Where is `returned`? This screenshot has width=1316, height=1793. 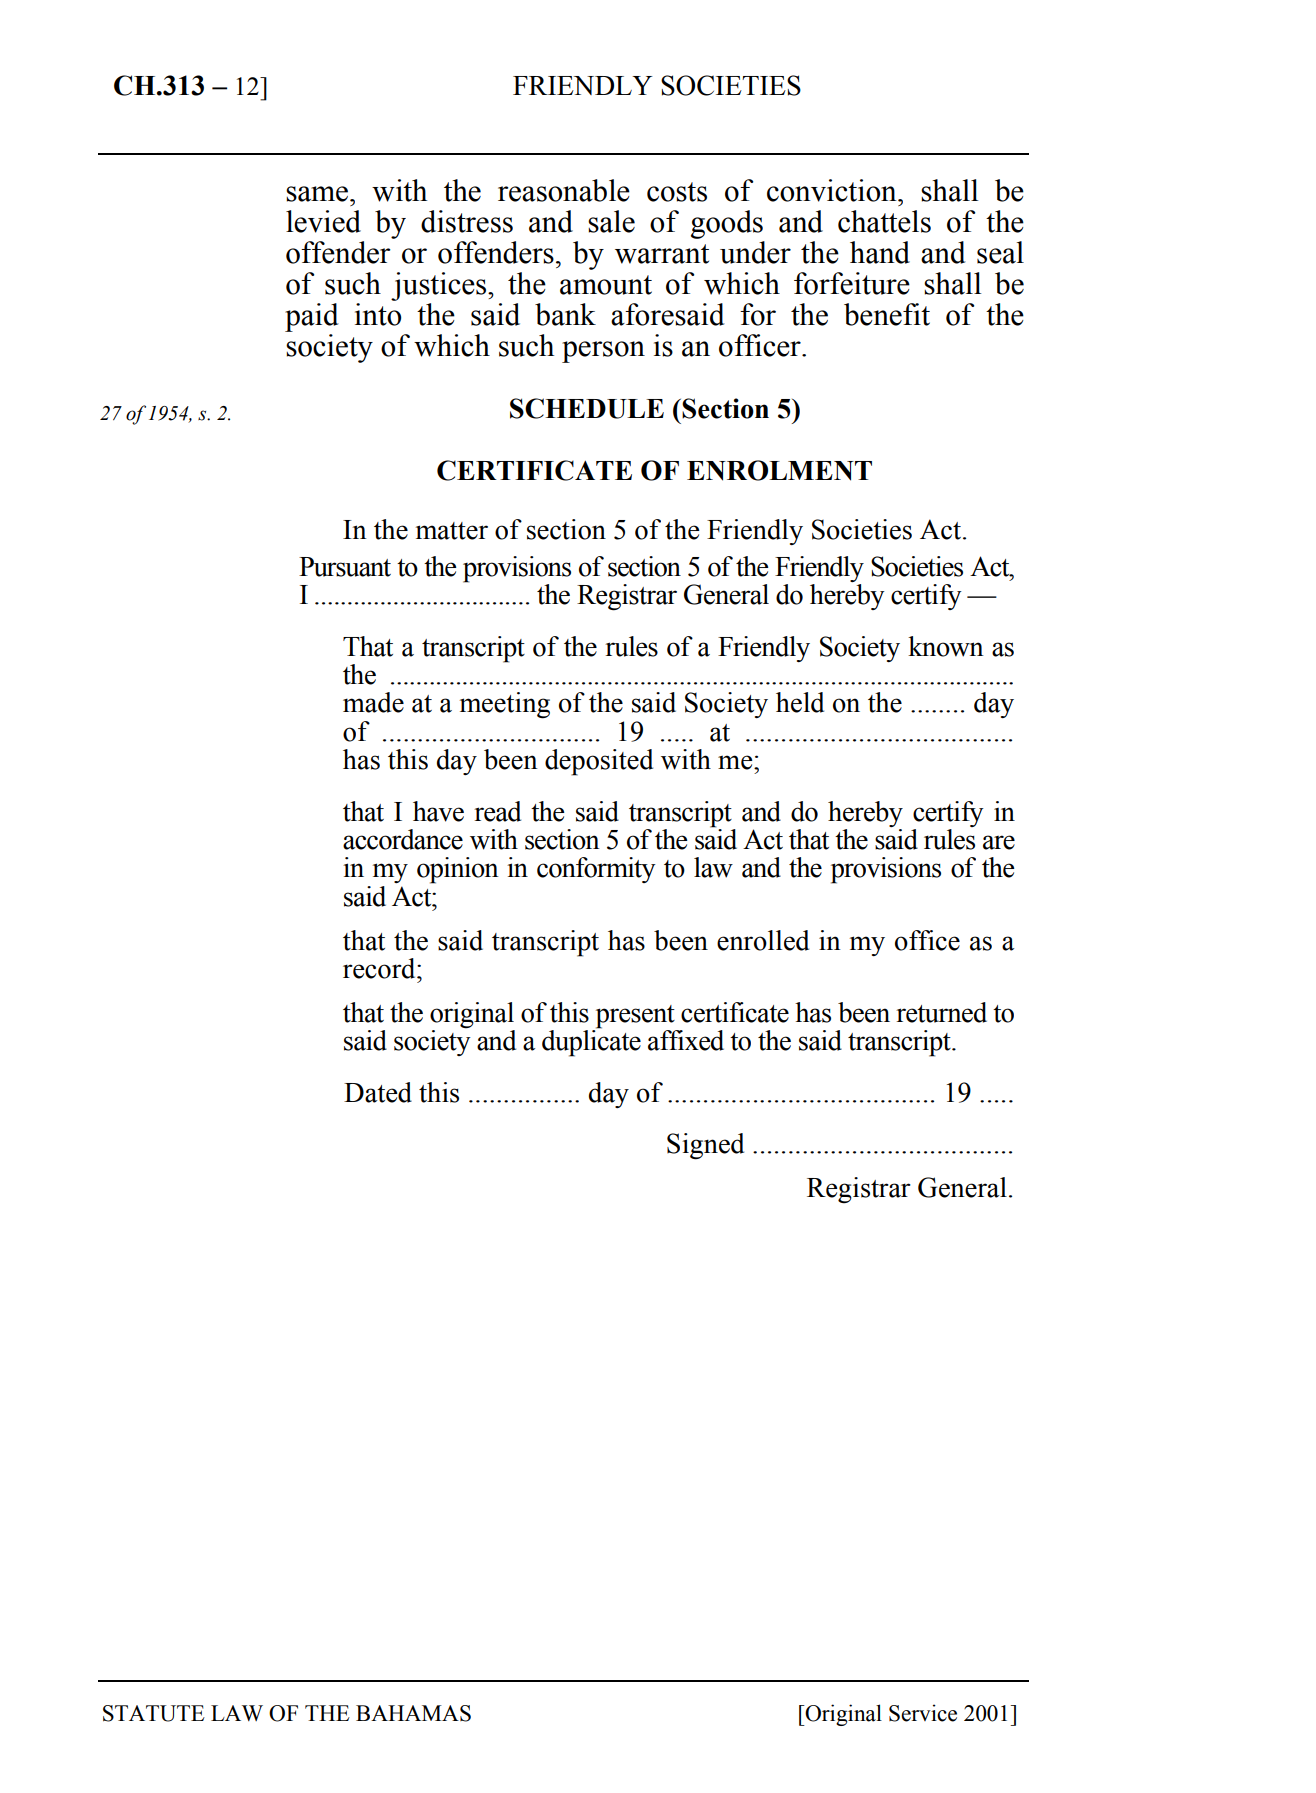
returned is located at coordinates (941, 1012).
